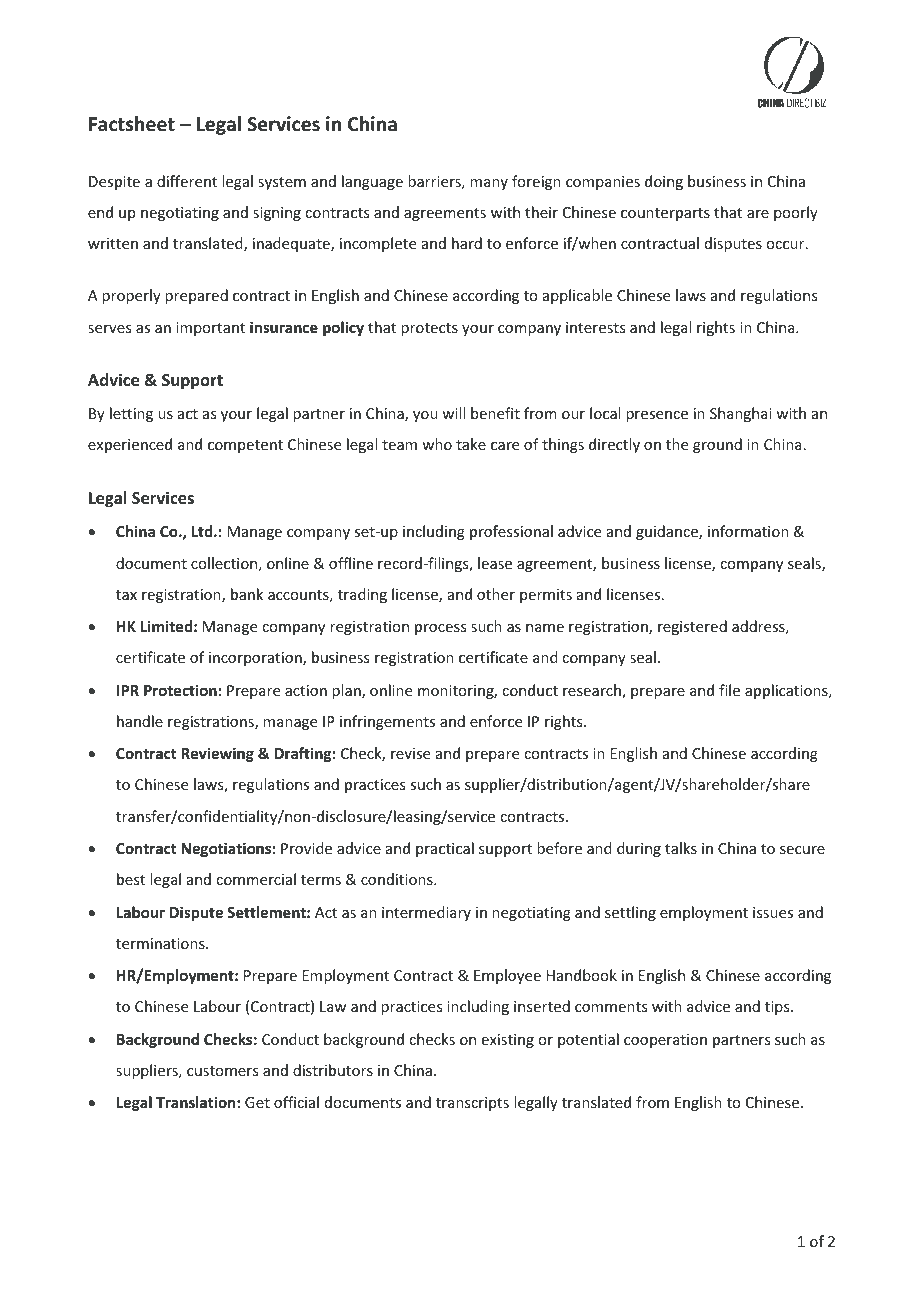  Describe the element at coordinates (472, 1104) in the document. I see `transcripts` at that location.
